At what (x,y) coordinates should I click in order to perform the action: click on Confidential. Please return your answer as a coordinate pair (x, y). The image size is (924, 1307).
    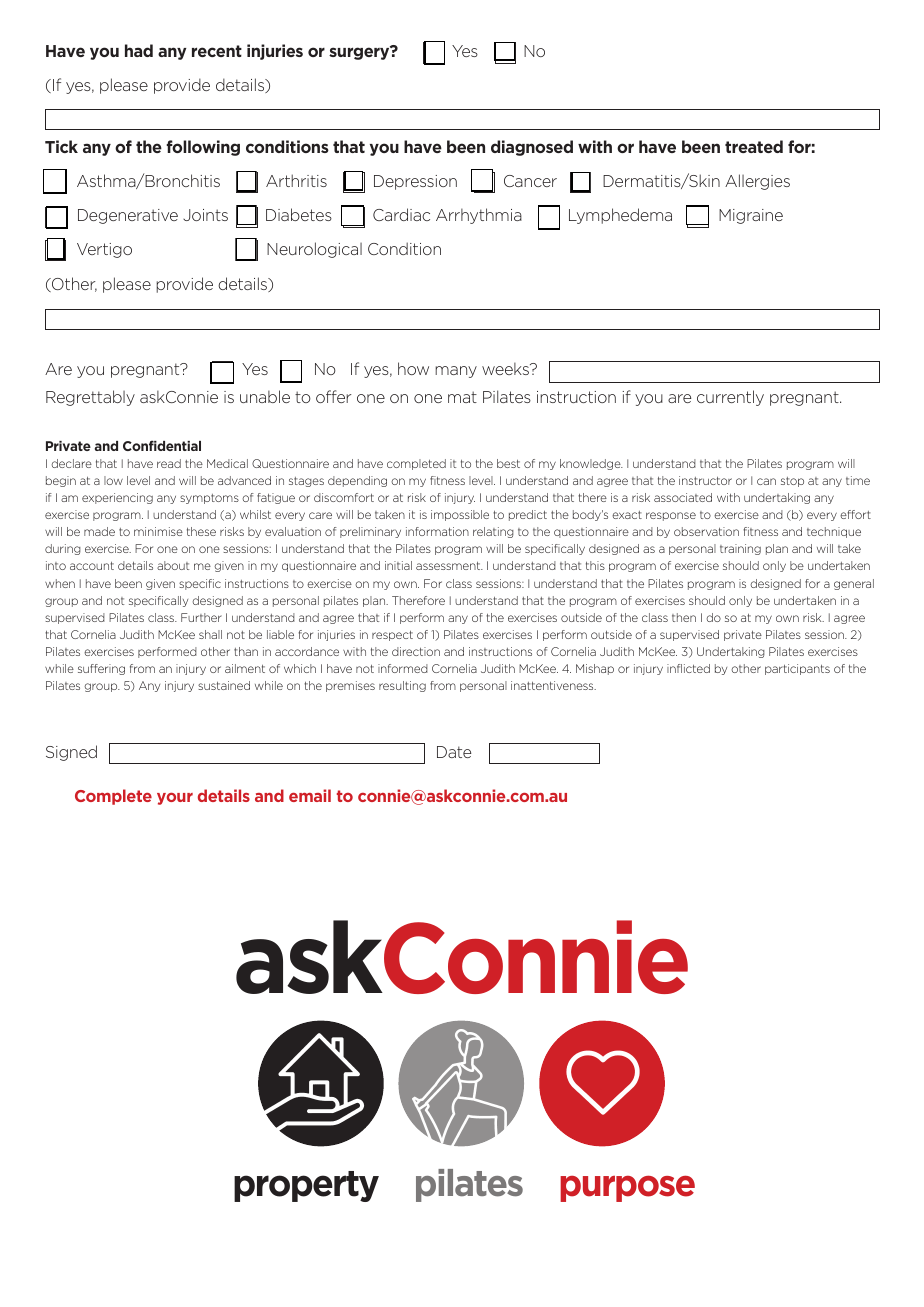
    Looking at the image, I should click on (162, 445).
